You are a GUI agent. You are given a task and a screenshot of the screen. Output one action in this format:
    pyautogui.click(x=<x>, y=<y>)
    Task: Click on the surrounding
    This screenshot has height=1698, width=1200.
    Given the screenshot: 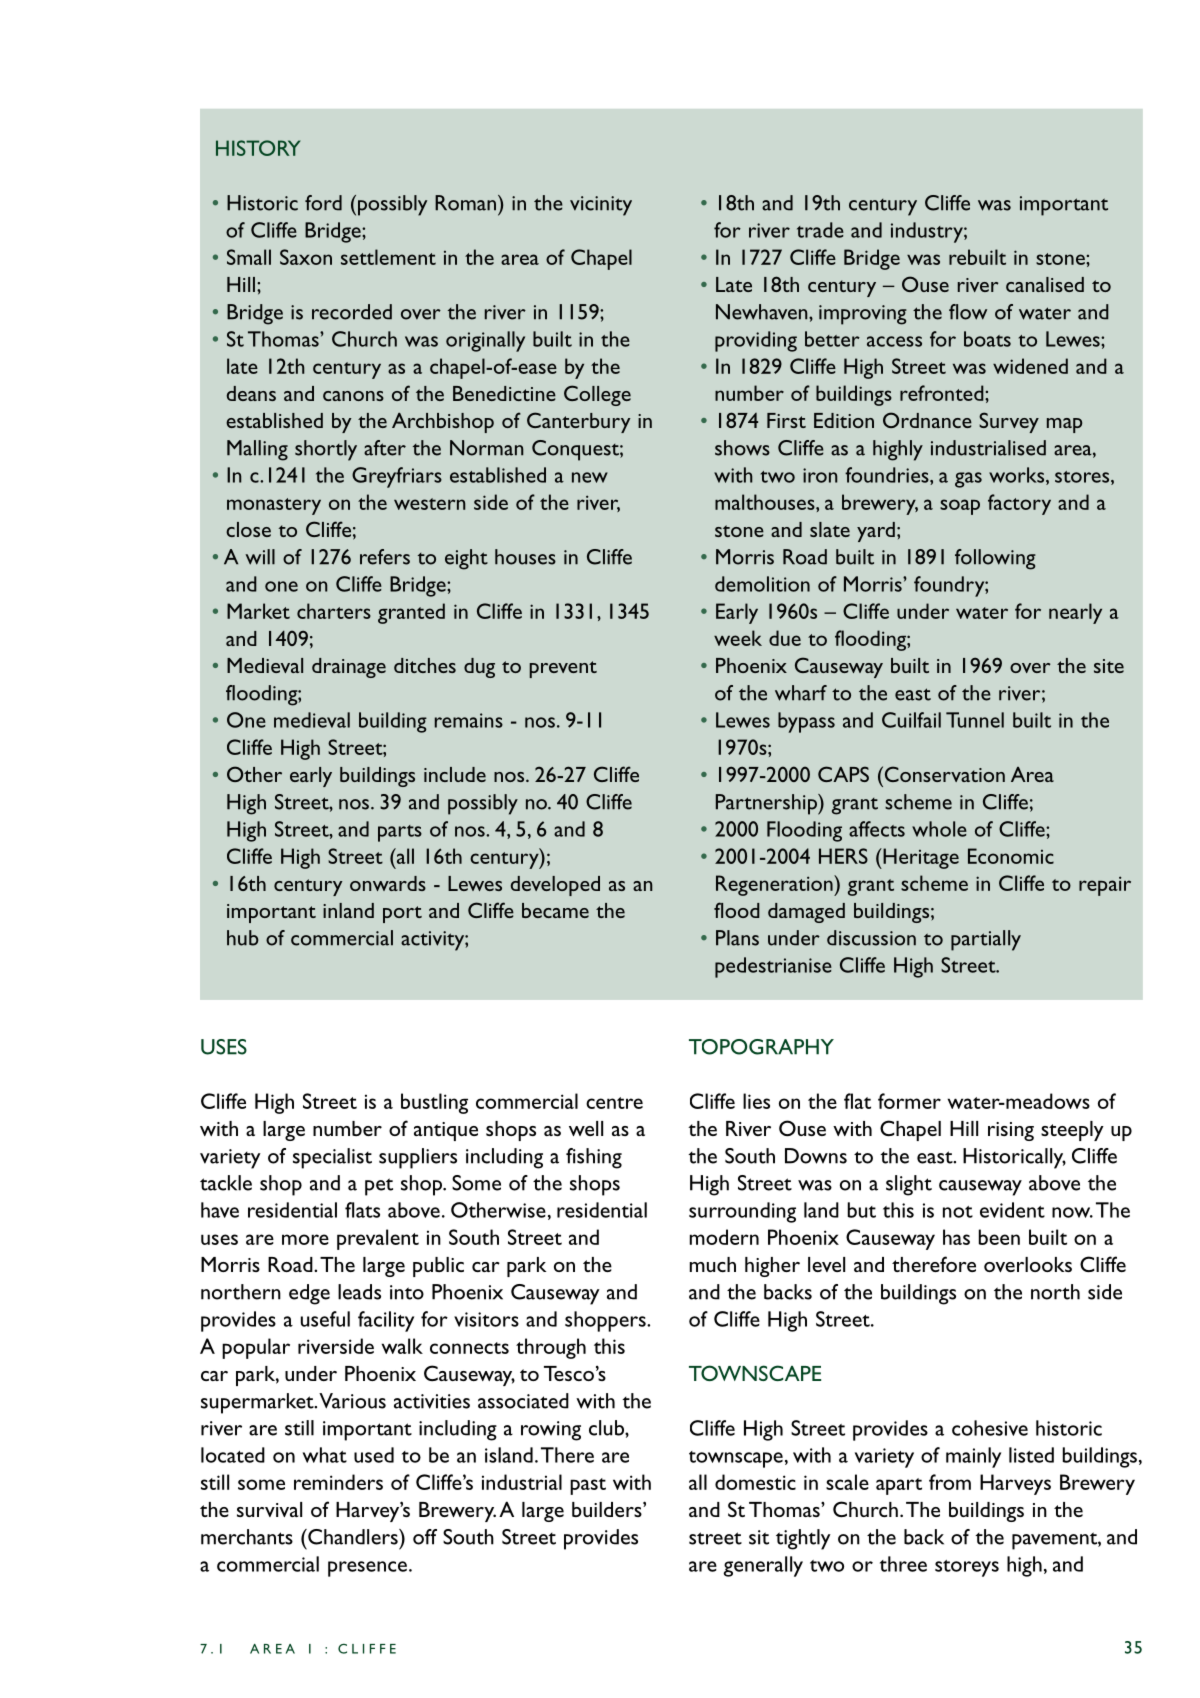 What is the action you would take?
    pyautogui.click(x=742, y=1212)
